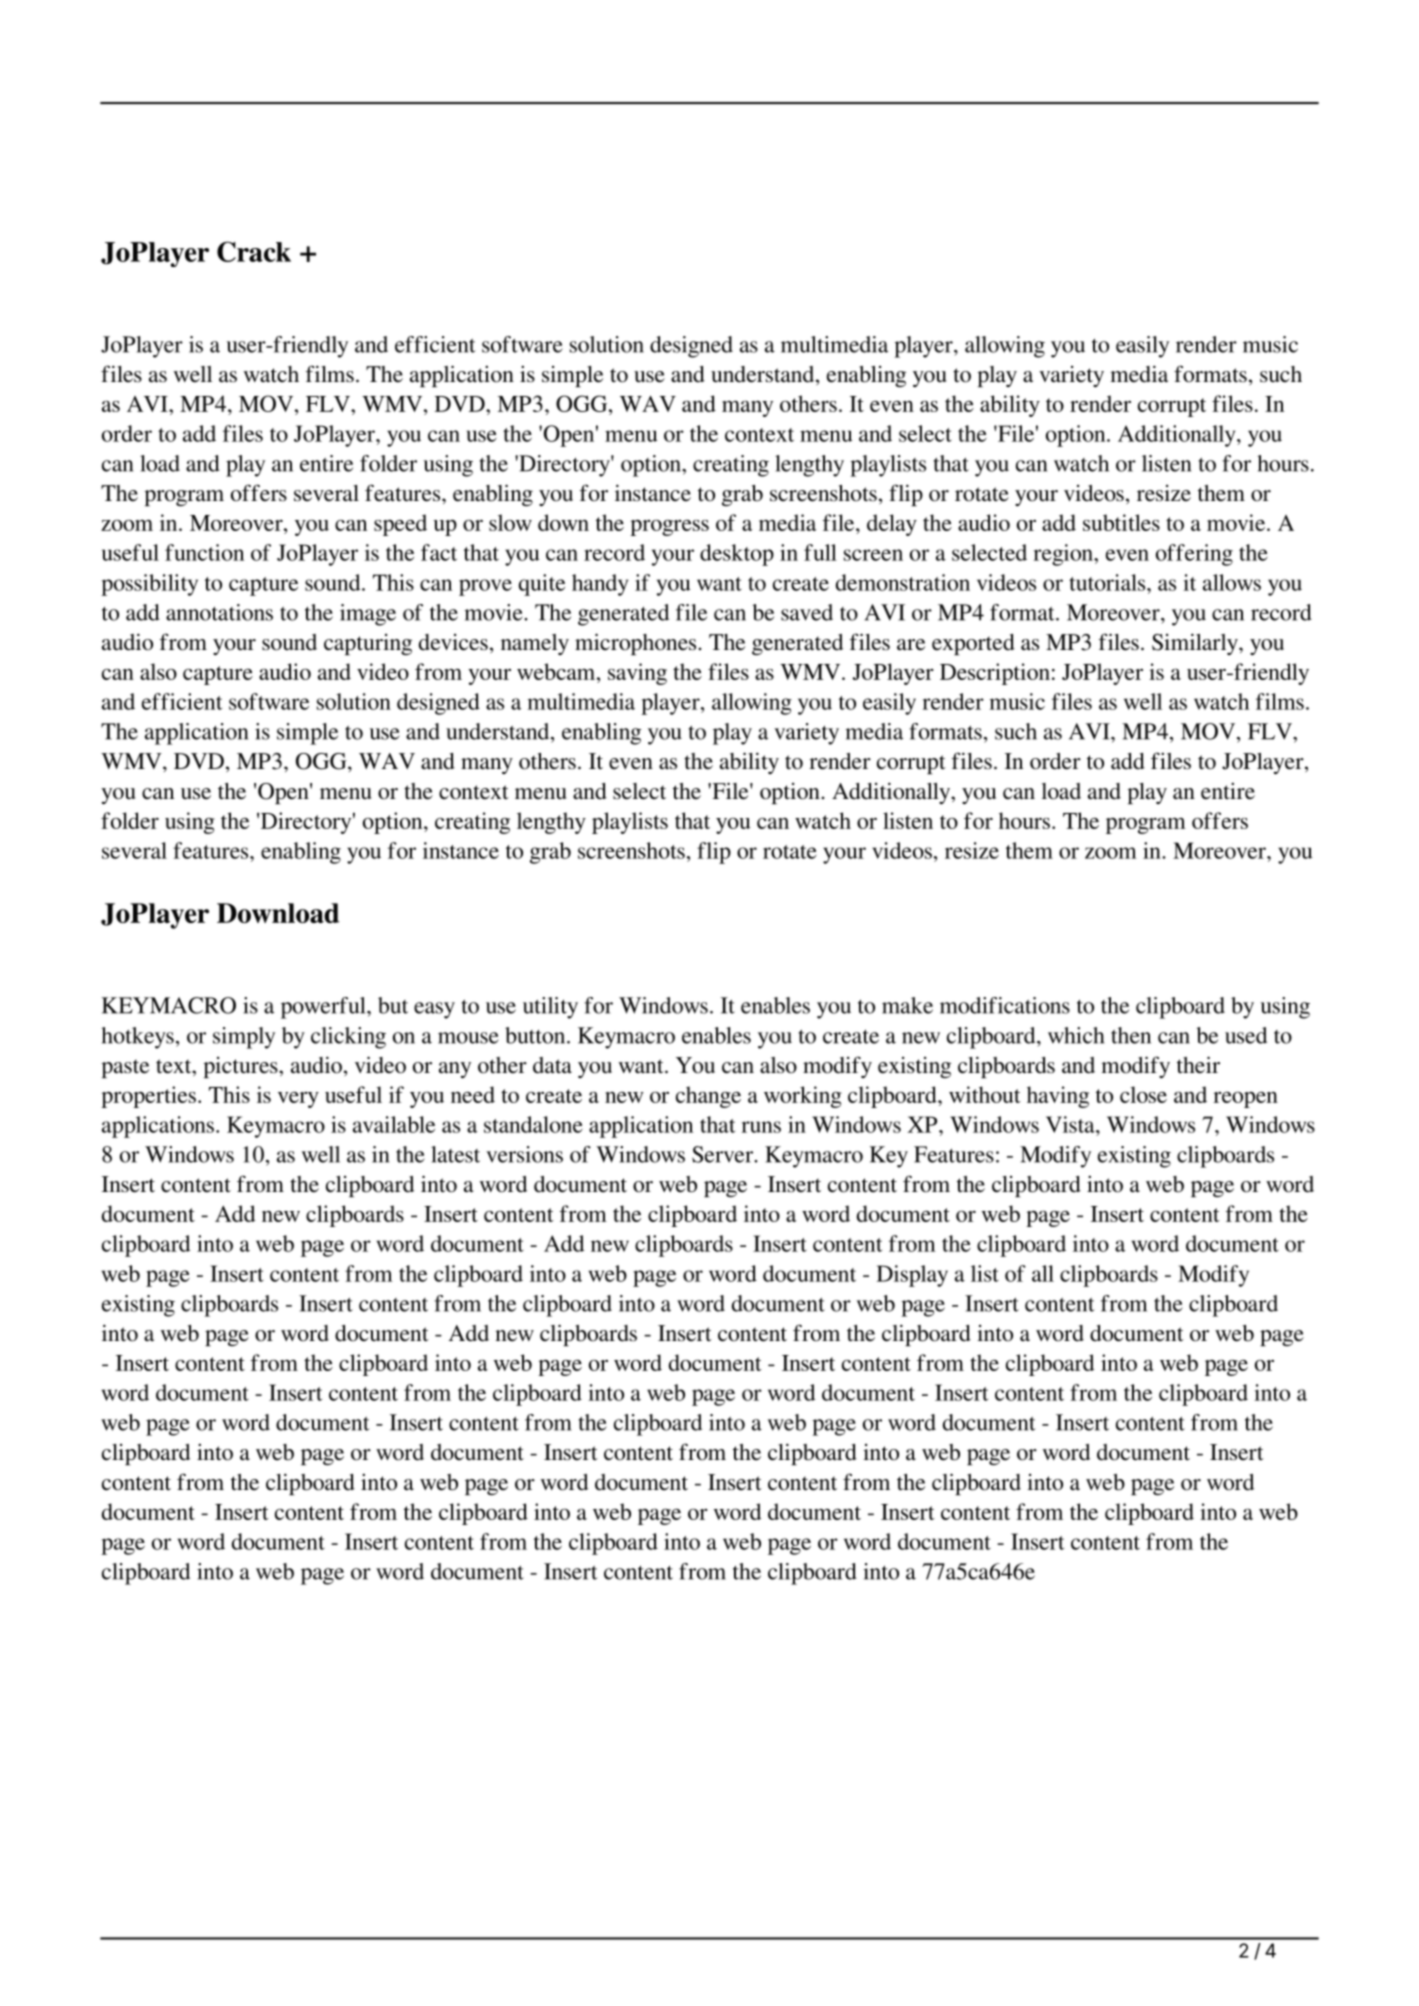  Describe the element at coordinates (637, 674) in the document. I see `saving` at that location.
